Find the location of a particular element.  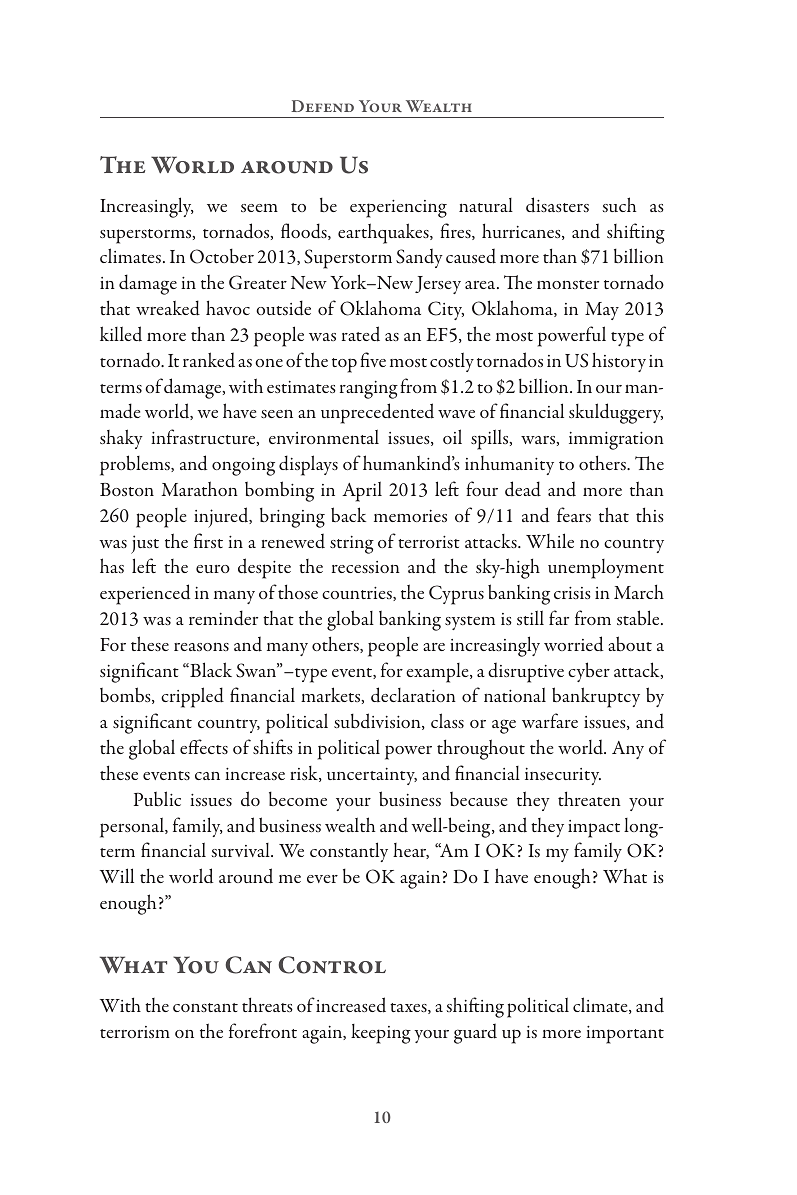

recession is located at coordinates (366, 567).
